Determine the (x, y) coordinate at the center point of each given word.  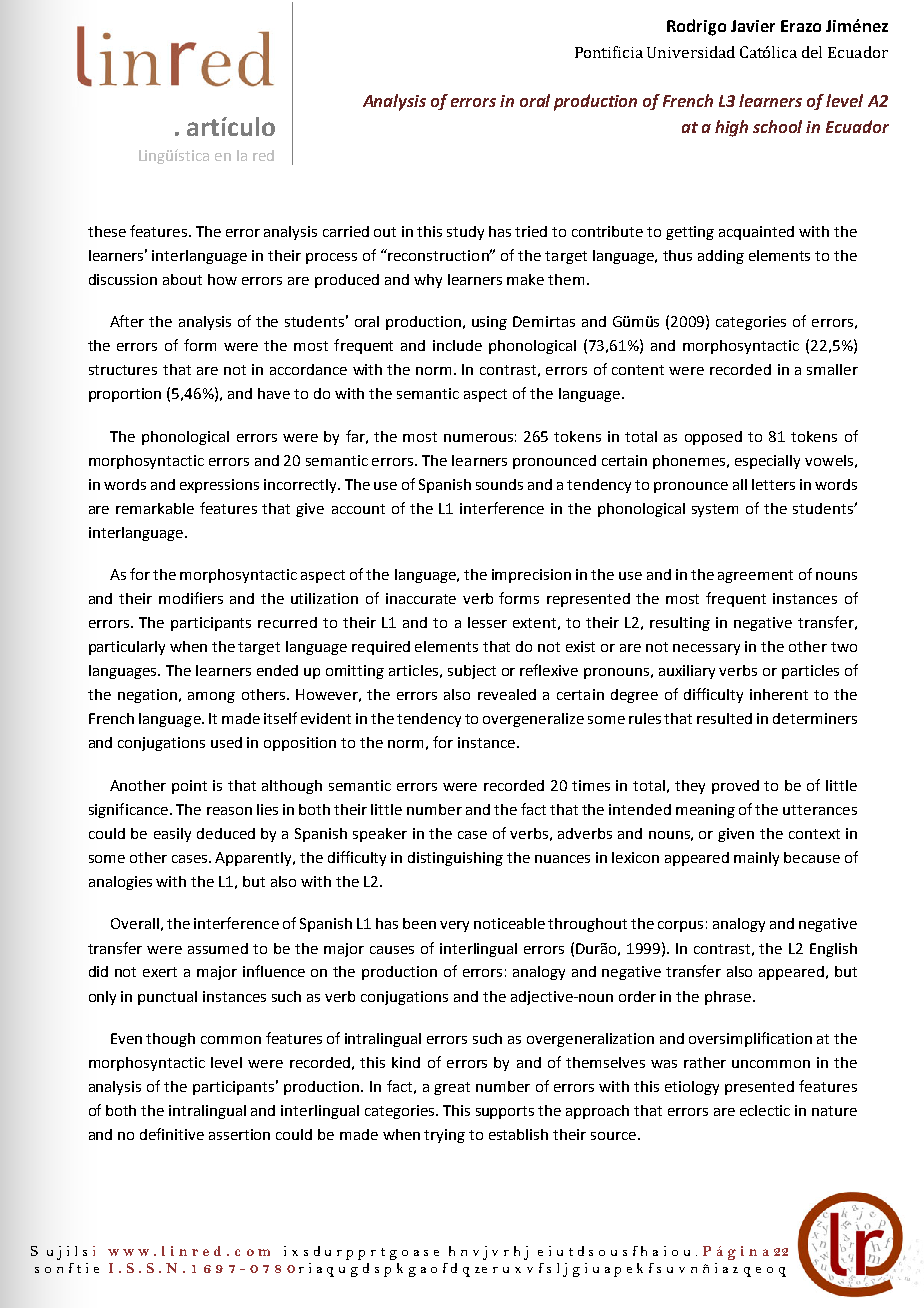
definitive (172, 1134)
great (452, 1088)
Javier (753, 26)
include (457, 345)
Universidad (691, 52)
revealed (507, 694)
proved (735, 787)
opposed (713, 438)
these (107, 231)
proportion (125, 395)
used (226, 742)
